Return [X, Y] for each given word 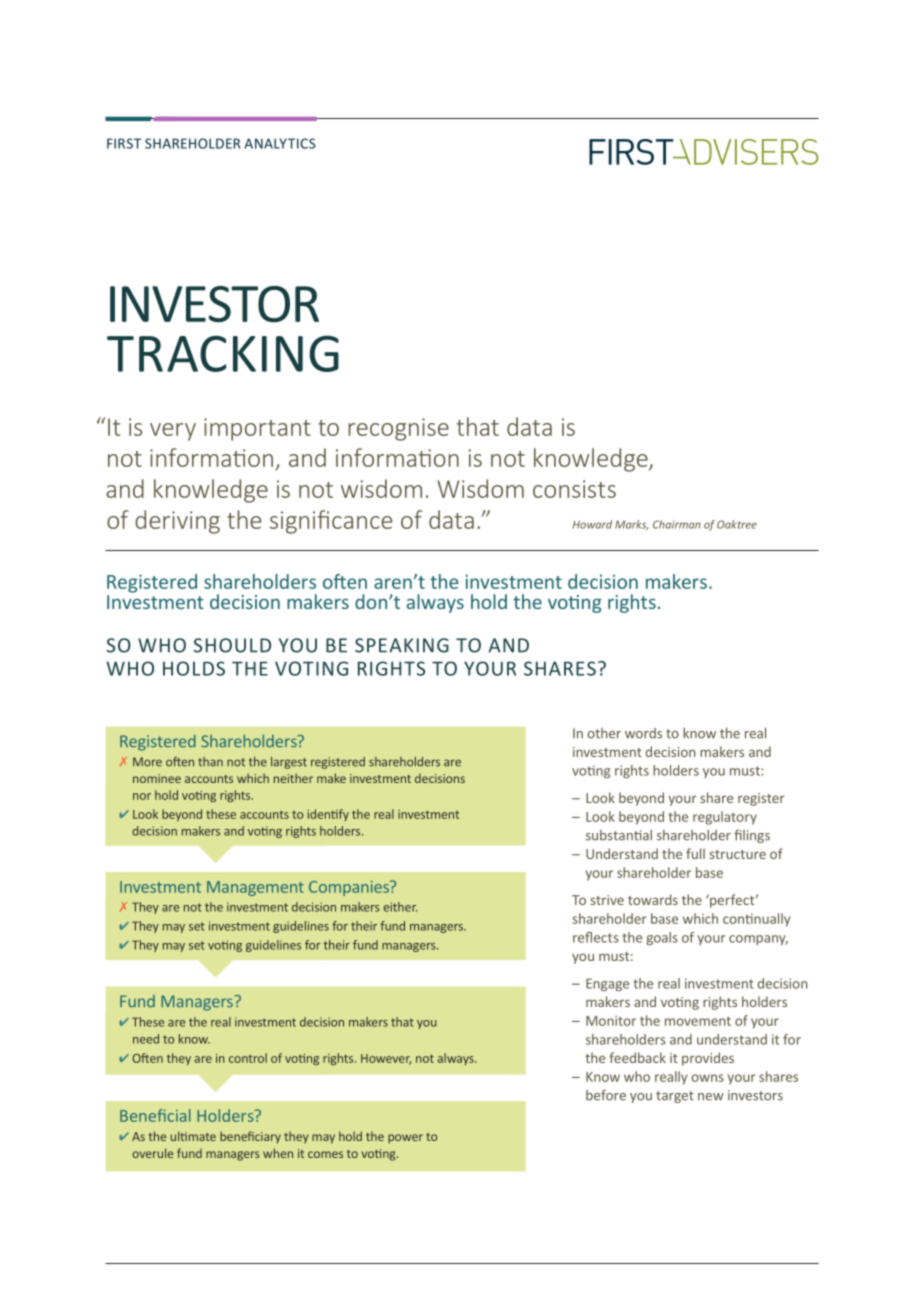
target [675, 1097]
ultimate [193, 1136]
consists [574, 489]
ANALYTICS [280, 143]
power [405, 1139]
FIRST [124, 143]
